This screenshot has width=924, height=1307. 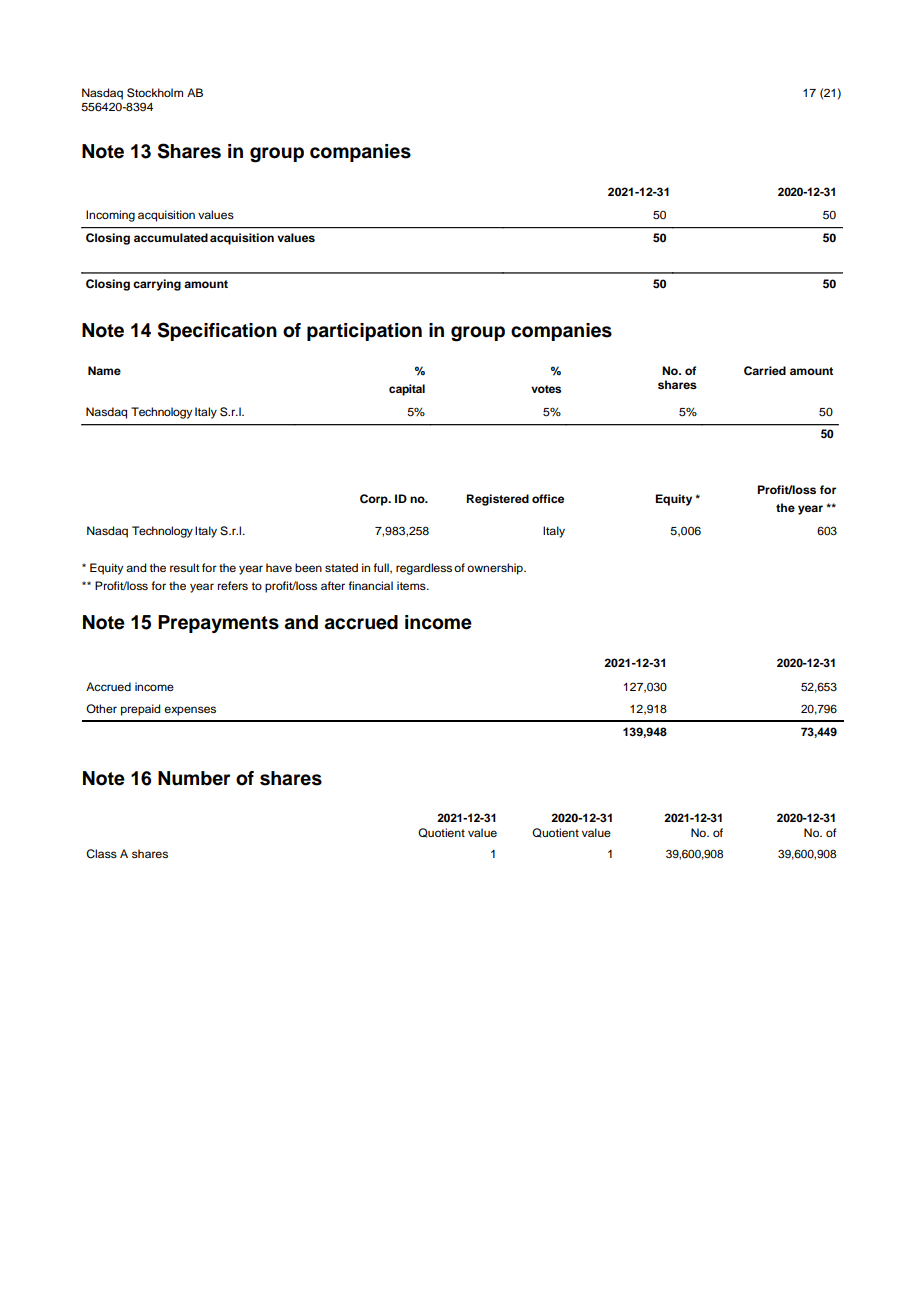 What do you see at coordinates (155, 93) in the screenshot?
I see `Stockholm` at bounding box center [155, 93].
